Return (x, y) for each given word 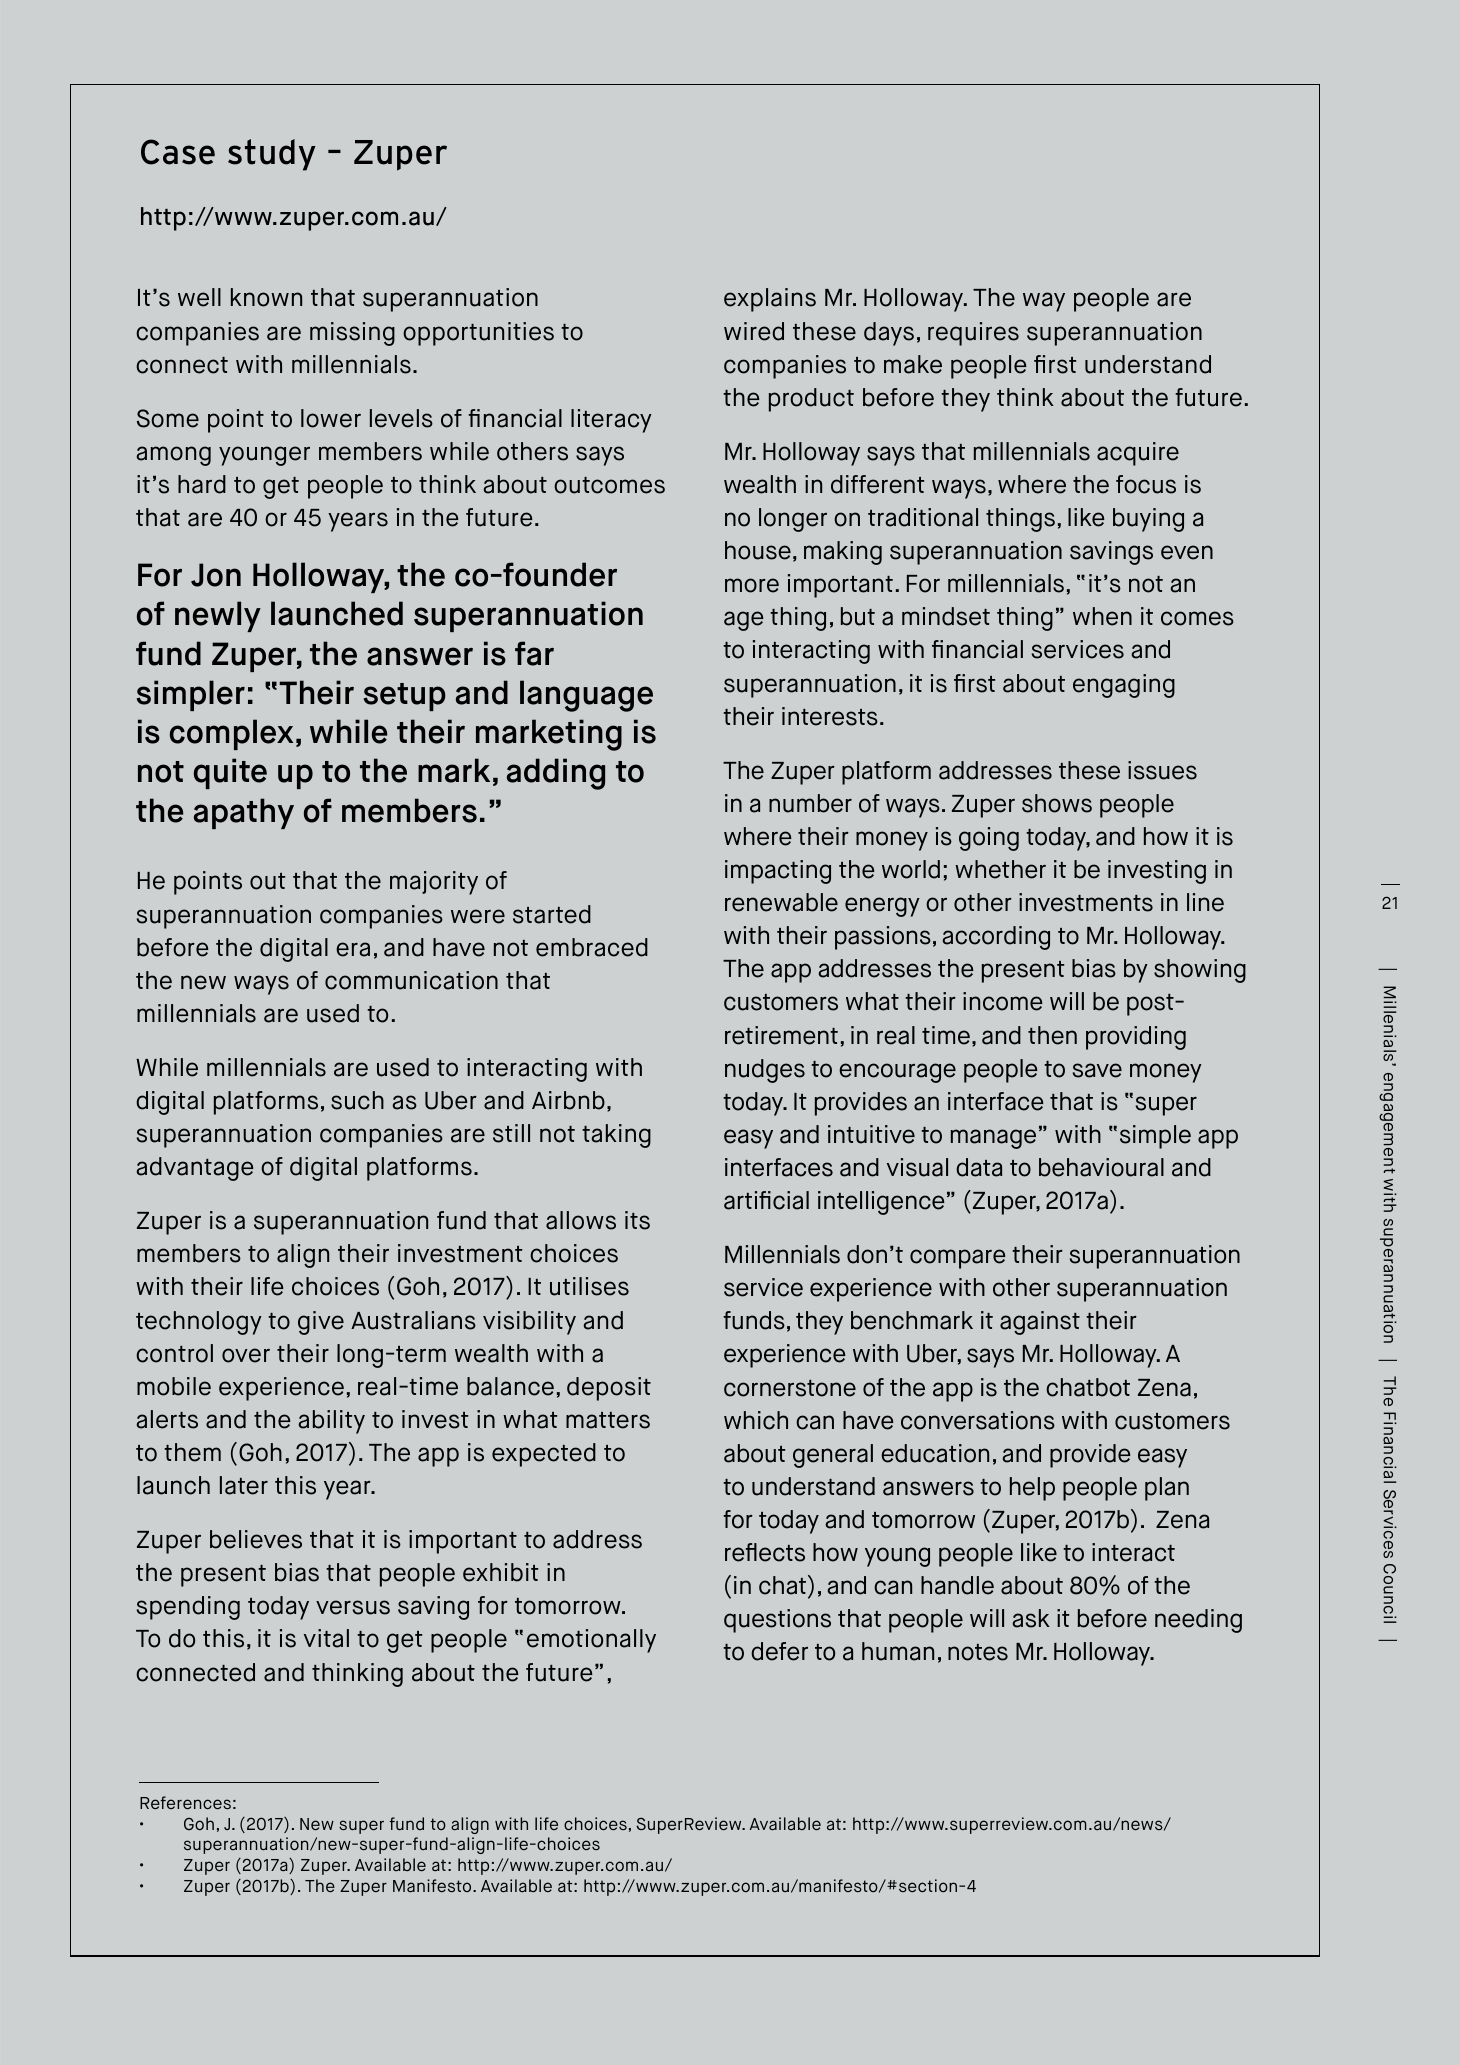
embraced (592, 947)
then (1052, 1035)
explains (770, 300)
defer (779, 1651)
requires (973, 334)
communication (411, 980)
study (272, 155)
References (185, 1802)
